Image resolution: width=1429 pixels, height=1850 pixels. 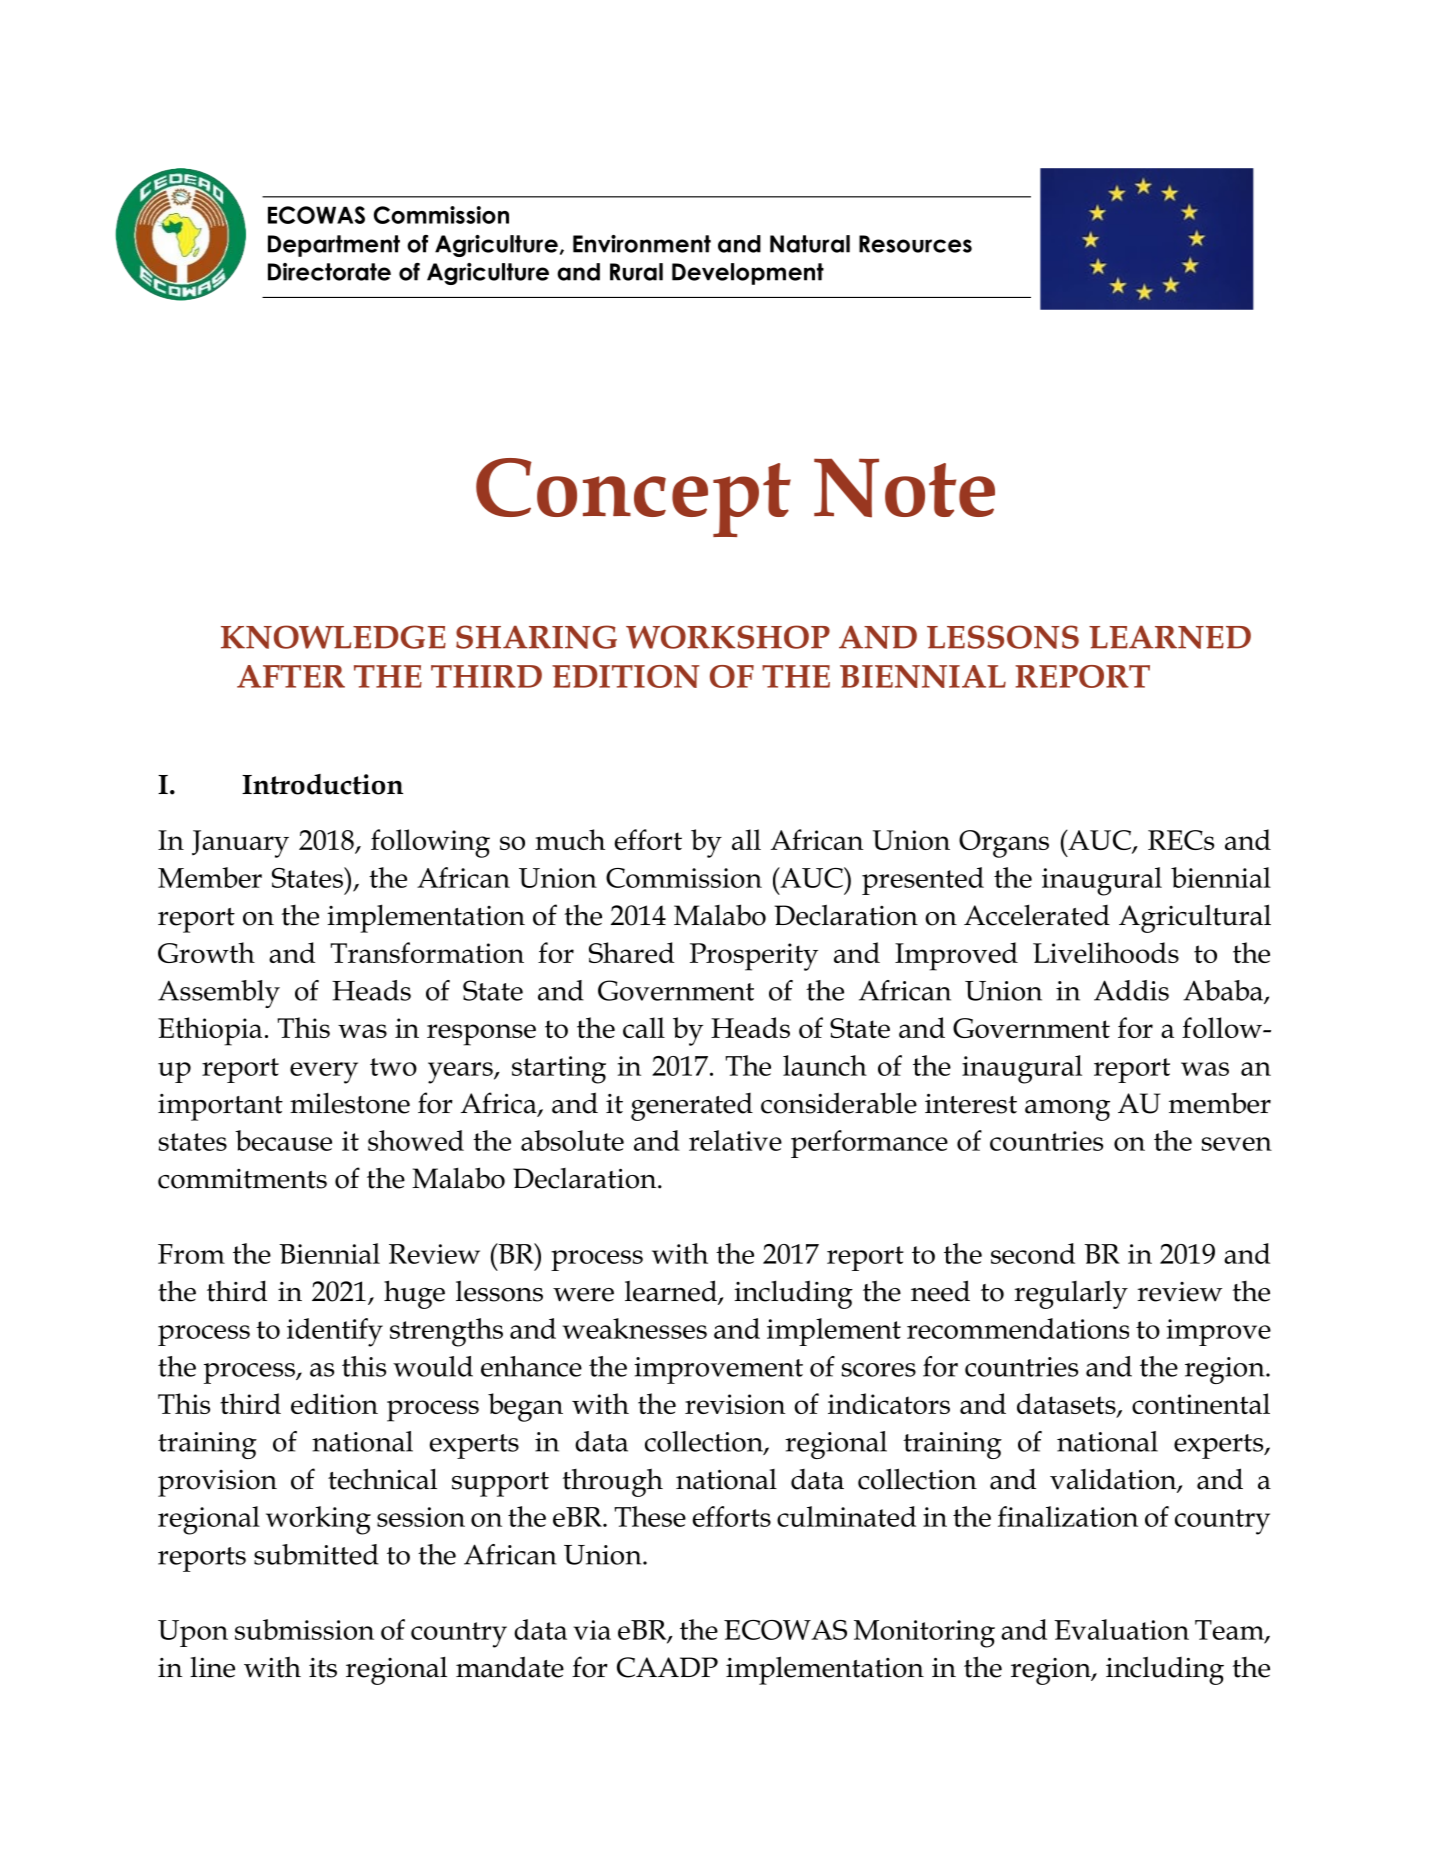 What do you see at coordinates (915, 244) in the screenshot?
I see `Resources` at bounding box center [915, 244].
